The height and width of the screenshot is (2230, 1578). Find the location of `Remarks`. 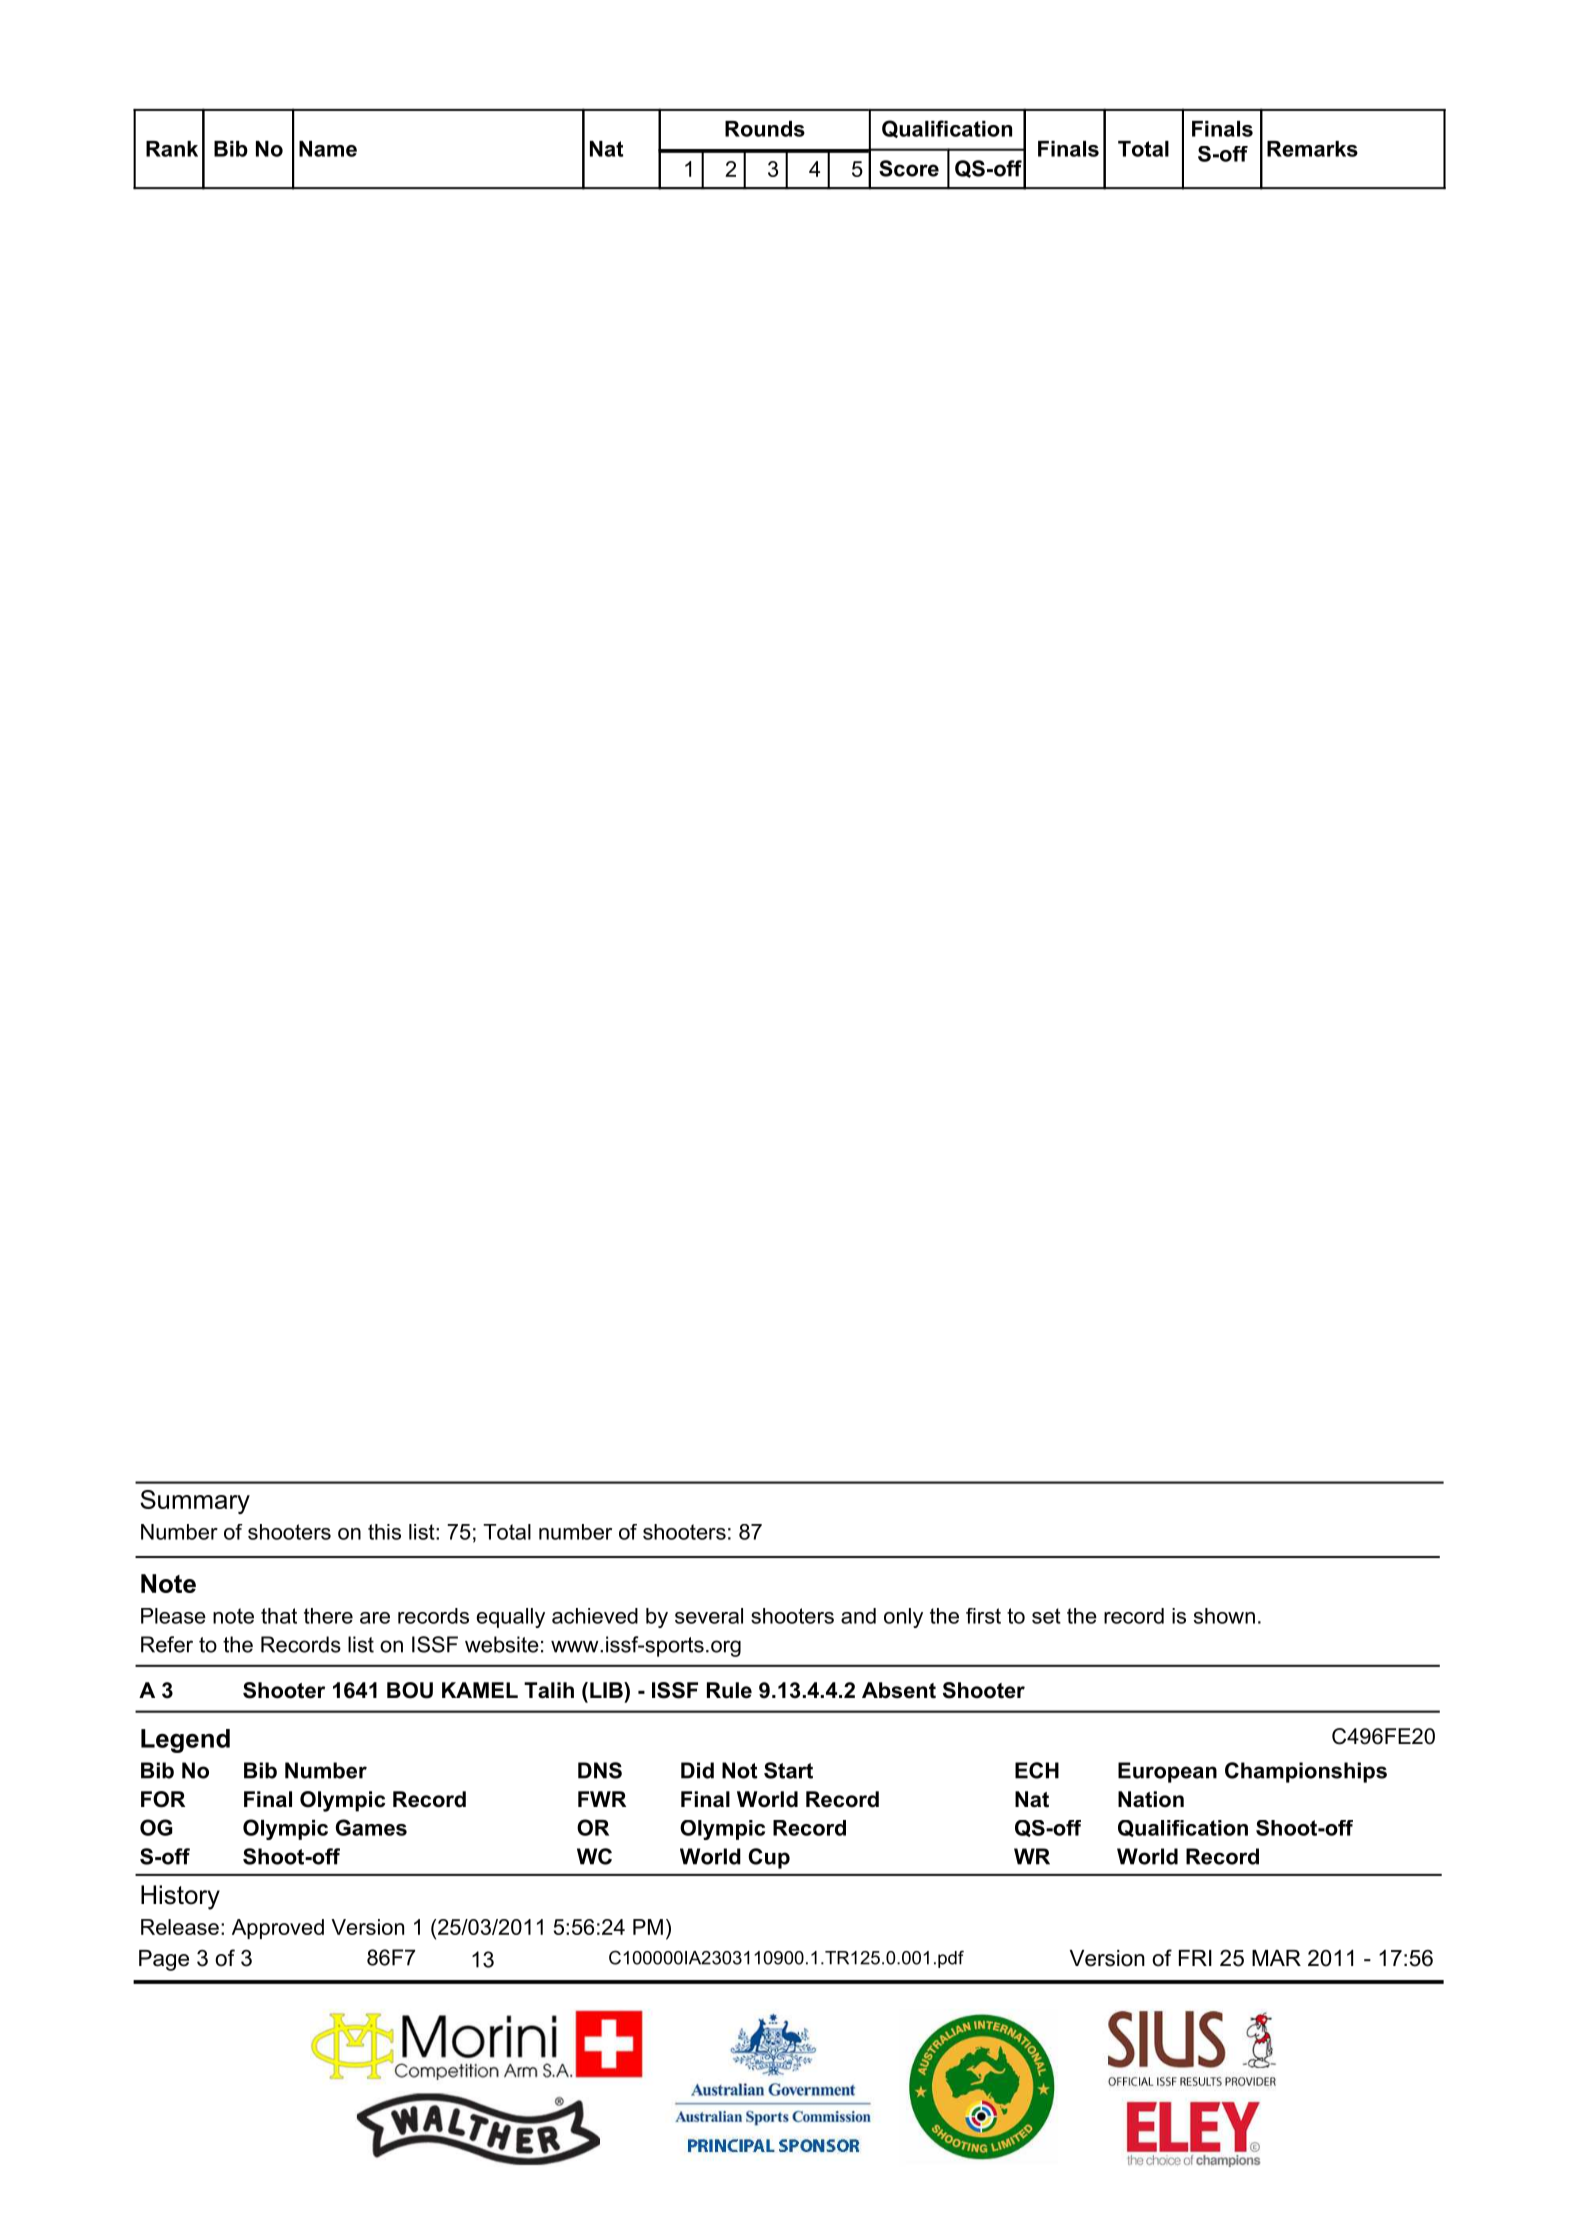

Remarks is located at coordinates (1312, 149).
